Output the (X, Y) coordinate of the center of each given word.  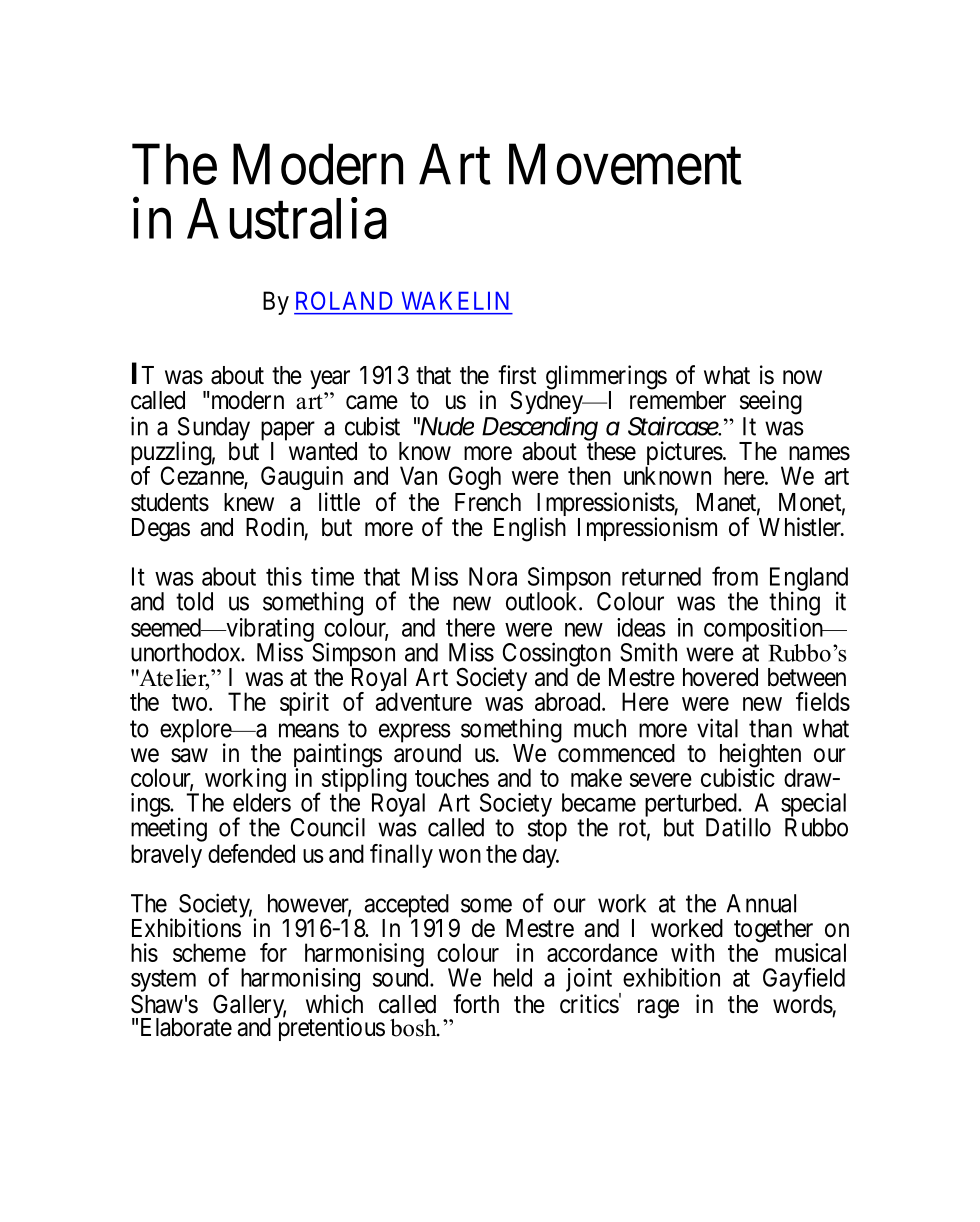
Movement (625, 165)
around (427, 753)
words (803, 1004)
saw (189, 755)
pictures (684, 454)
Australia (287, 218)
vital (717, 728)
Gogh (475, 478)
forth (476, 1004)
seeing (771, 402)
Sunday (213, 430)
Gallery (249, 1007)
